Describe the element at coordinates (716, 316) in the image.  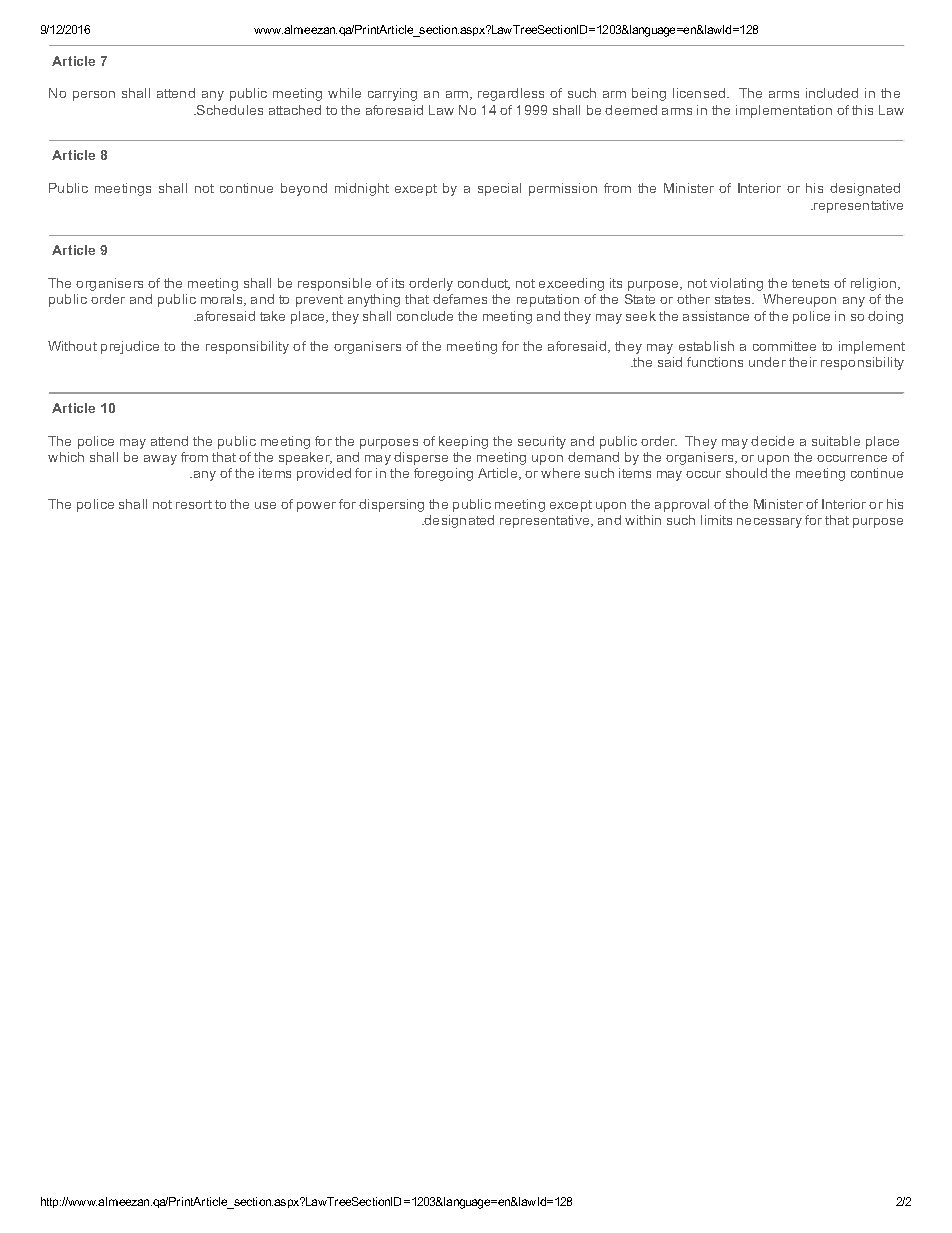
I see `assistance` at that location.
